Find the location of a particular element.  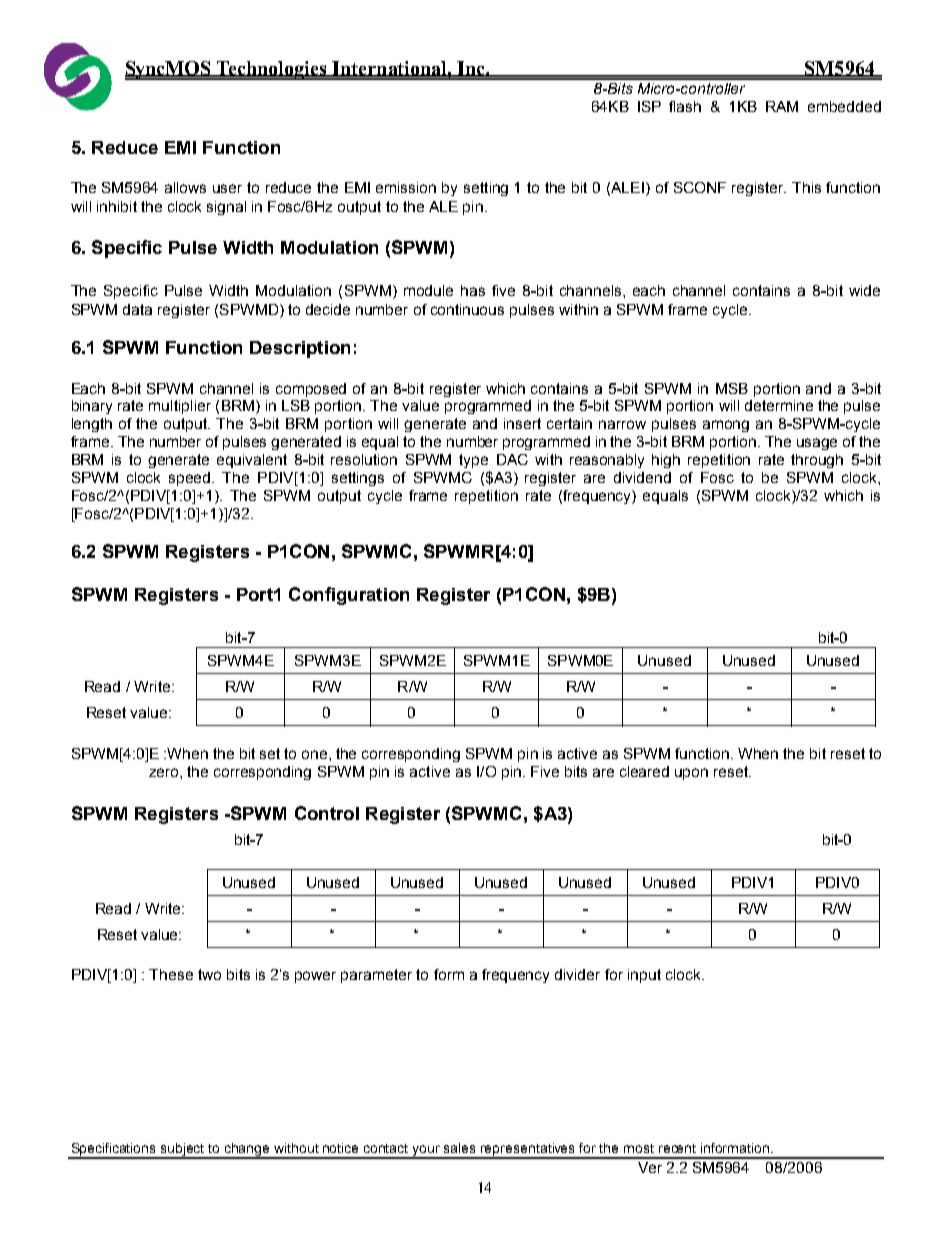

Configuration is located at coordinates (349, 596).
